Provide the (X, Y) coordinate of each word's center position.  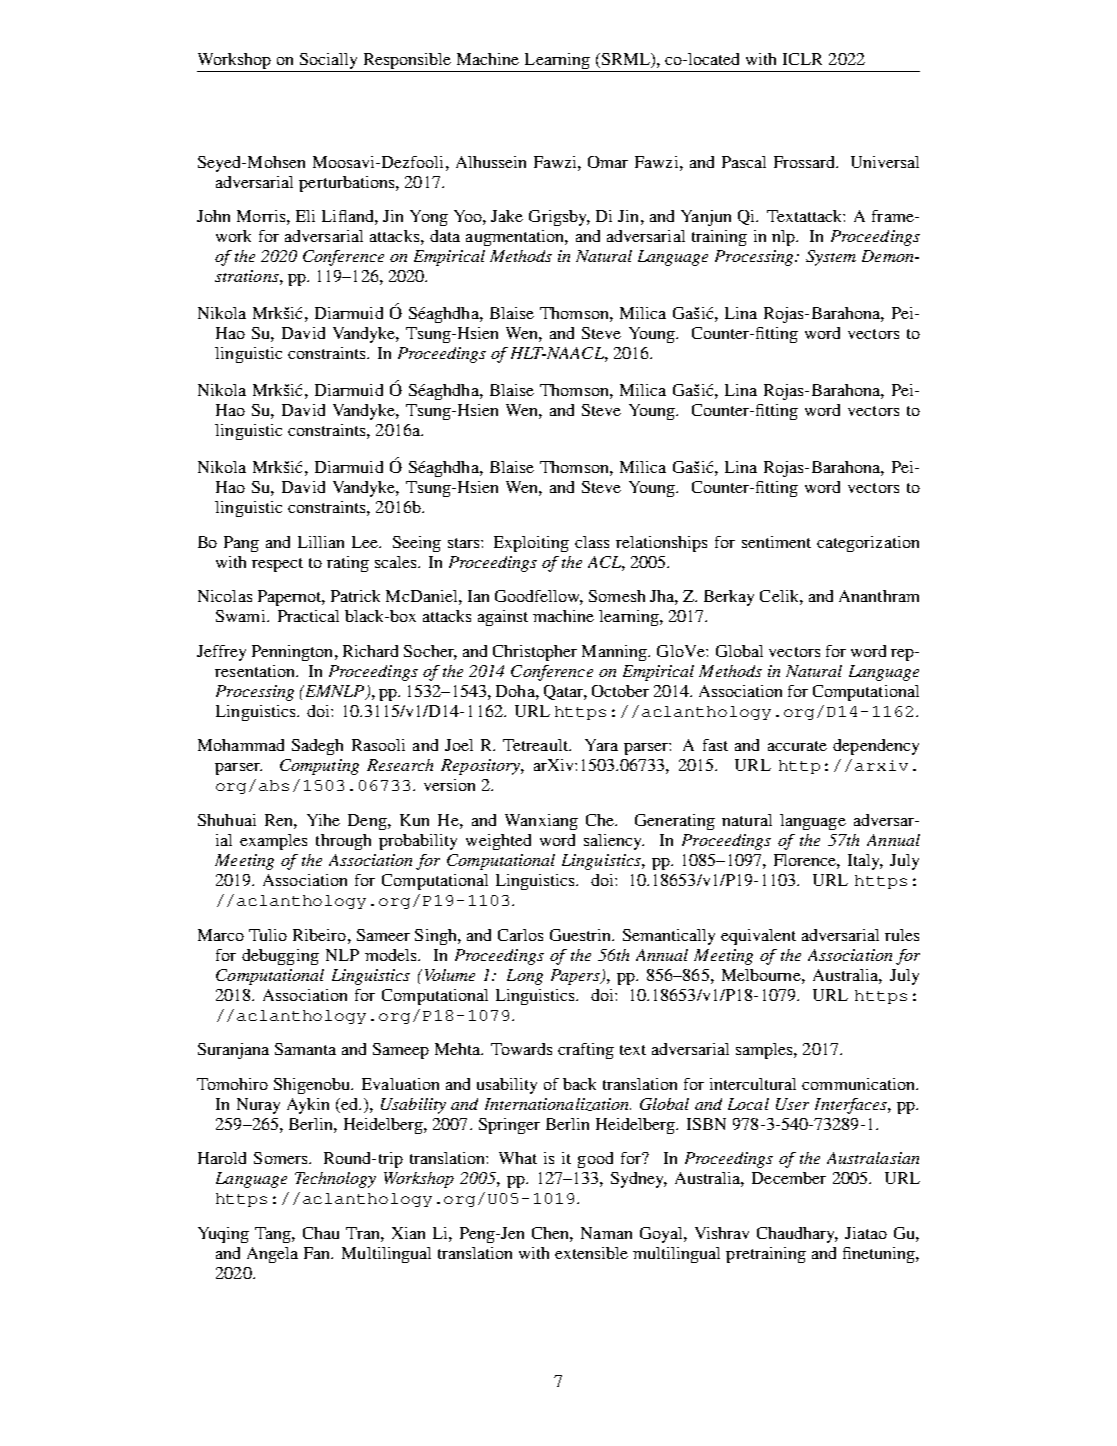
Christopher (535, 653)
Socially (328, 61)
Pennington (294, 653)
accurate (797, 746)
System (831, 258)
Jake (507, 216)
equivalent (758, 937)
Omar (608, 162)
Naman (606, 1233)
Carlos (520, 935)
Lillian (321, 542)
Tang (274, 1235)
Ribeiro (319, 935)
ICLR (802, 59)
